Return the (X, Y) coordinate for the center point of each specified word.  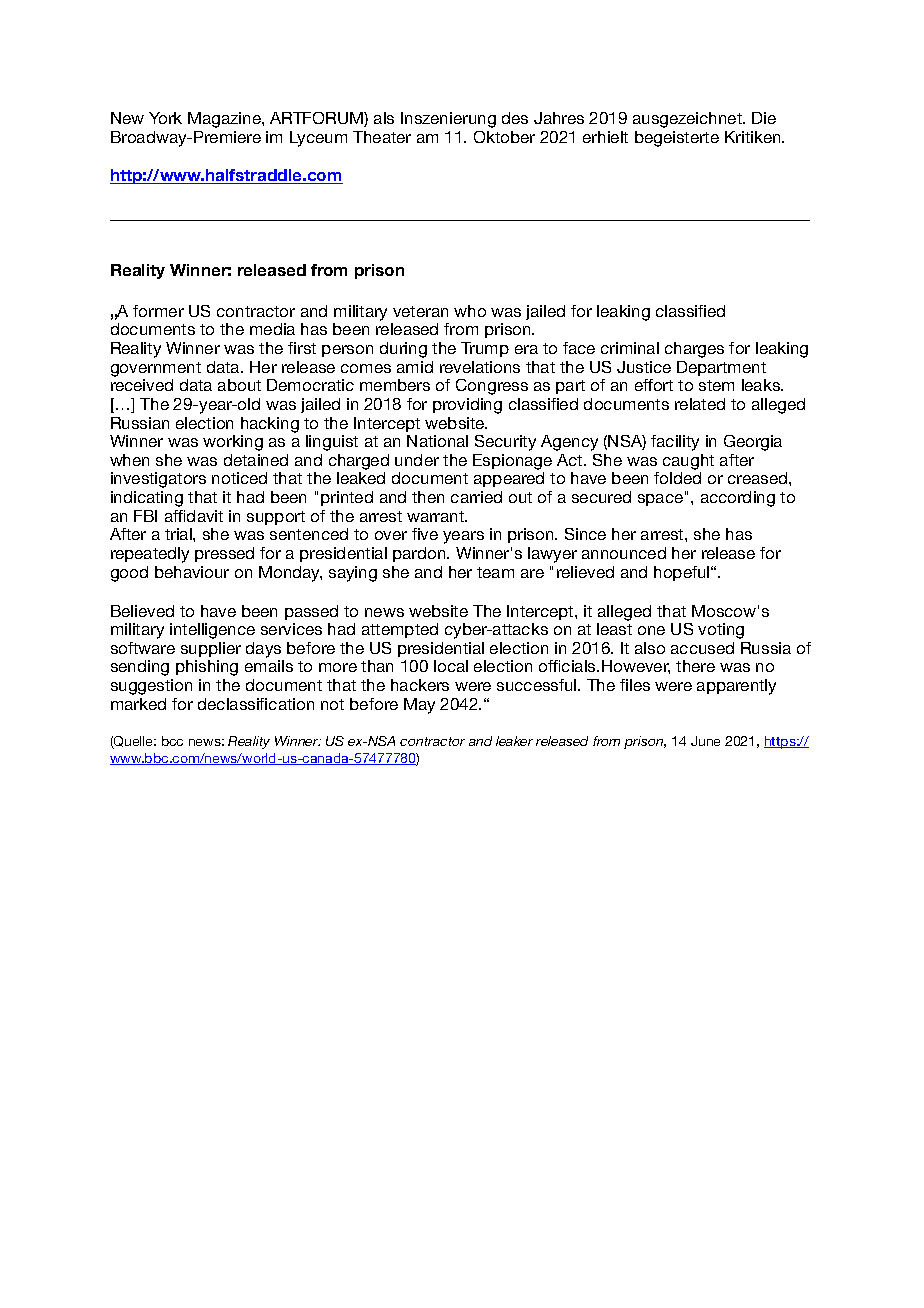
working (233, 443)
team (495, 572)
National (437, 441)
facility (675, 443)
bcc (172, 741)
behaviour (192, 572)
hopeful (683, 573)
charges (694, 350)
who (470, 311)
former (158, 311)
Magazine (225, 120)
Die (764, 118)
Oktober (504, 137)
